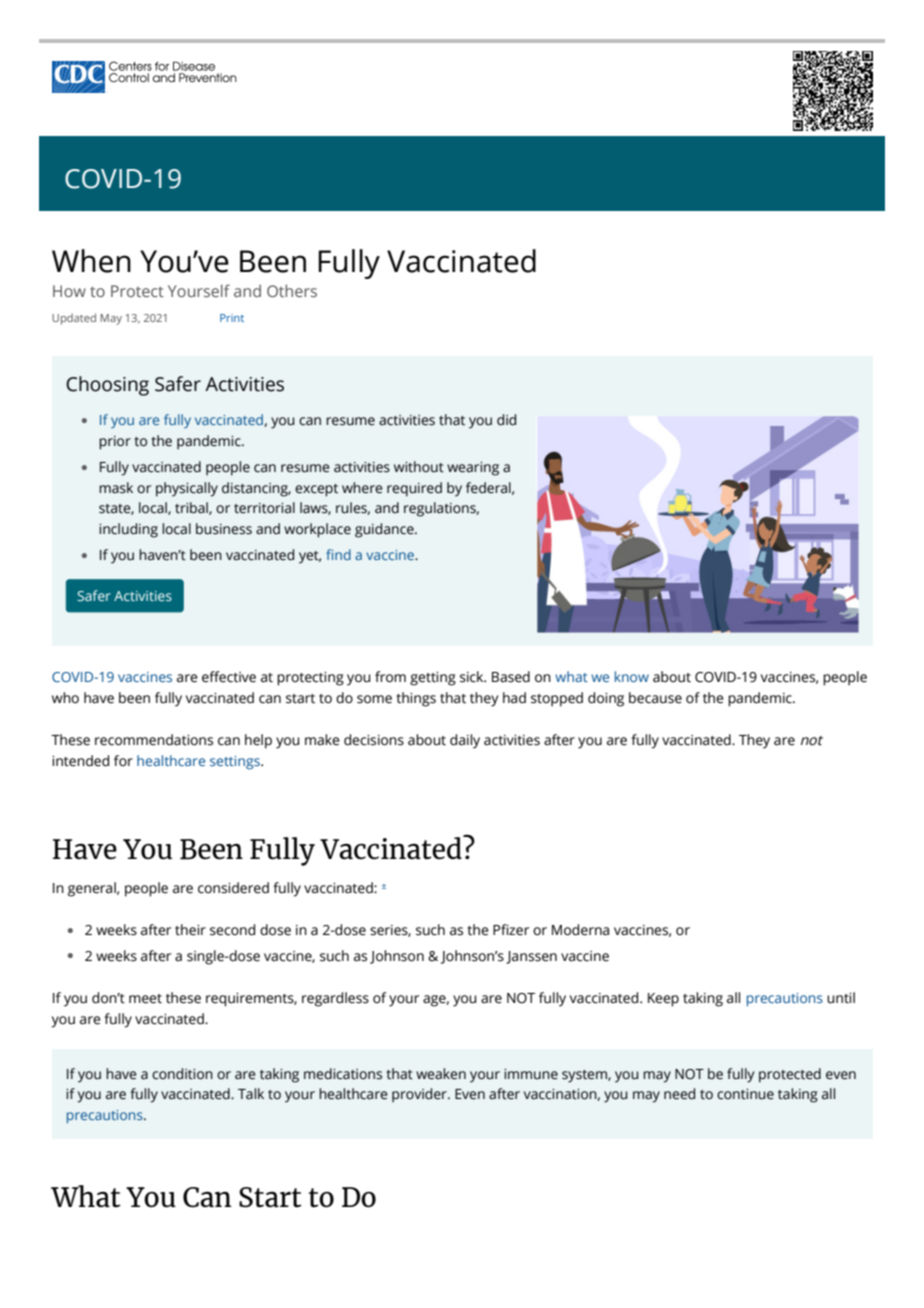 This page has height=1308, width=924. I want to click on weaken, so click(441, 1074).
